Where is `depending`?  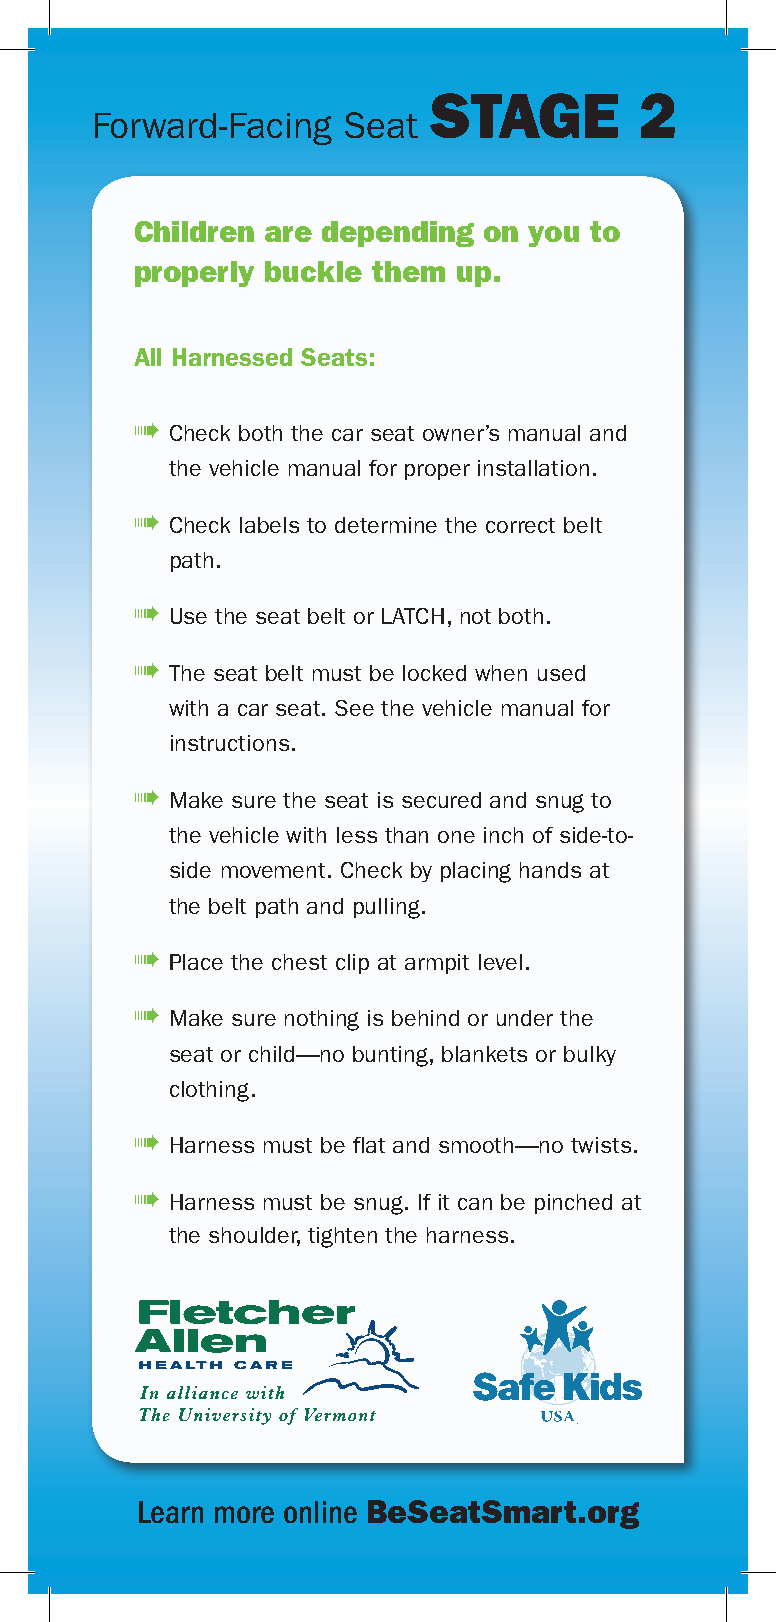 depending is located at coordinates (398, 234).
